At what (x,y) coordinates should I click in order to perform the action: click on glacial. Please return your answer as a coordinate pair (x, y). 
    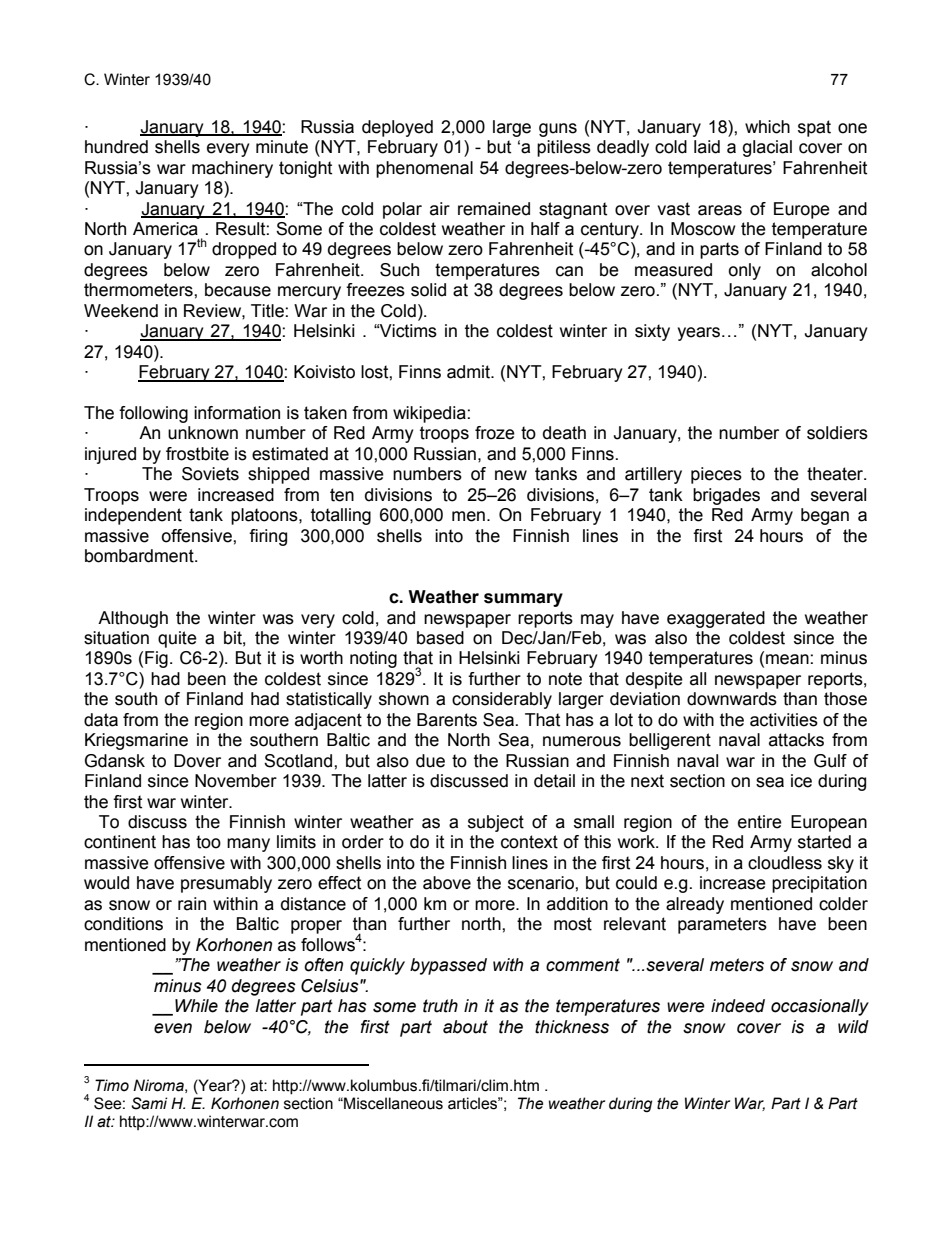
    Looking at the image, I should click on (767, 148).
